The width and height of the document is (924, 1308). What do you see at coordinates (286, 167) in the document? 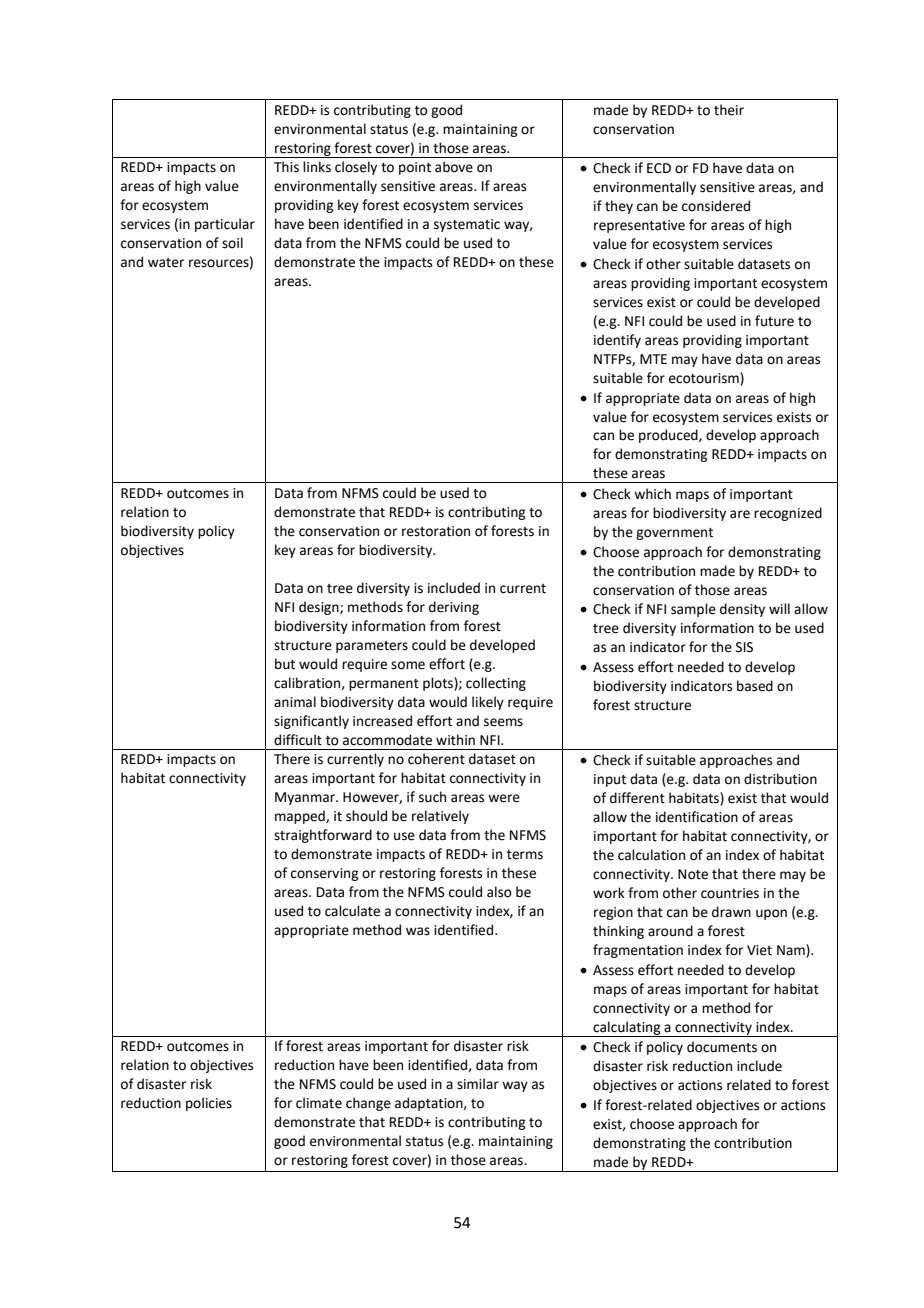
I see `This` at bounding box center [286, 167].
